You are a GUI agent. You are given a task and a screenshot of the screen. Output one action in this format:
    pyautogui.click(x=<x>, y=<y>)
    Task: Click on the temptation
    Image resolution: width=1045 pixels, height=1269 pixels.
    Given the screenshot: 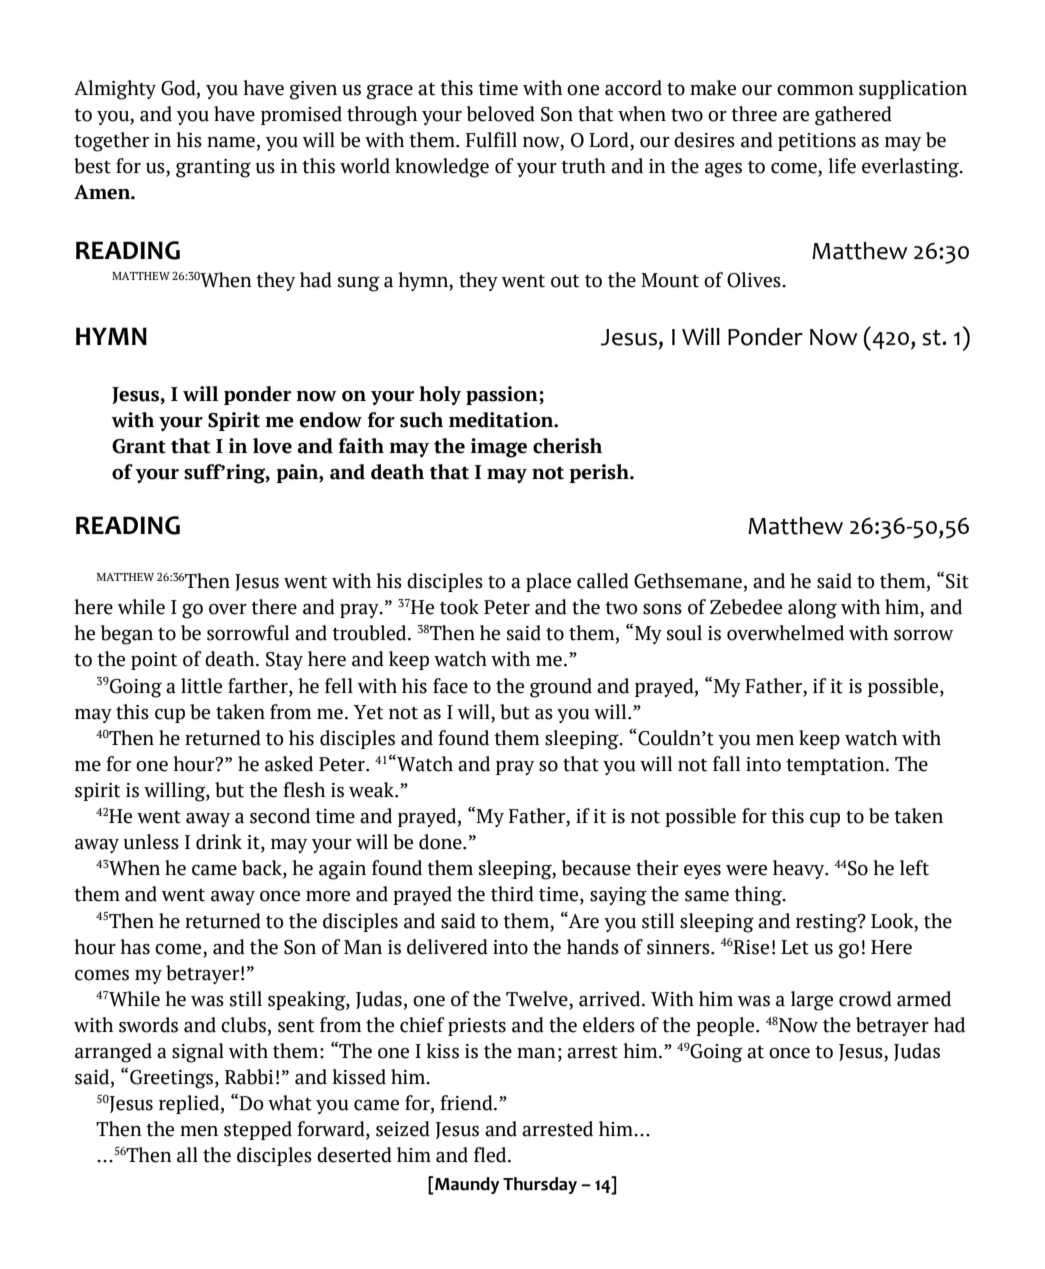 What is the action you would take?
    pyautogui.click(x=836, y=766)
